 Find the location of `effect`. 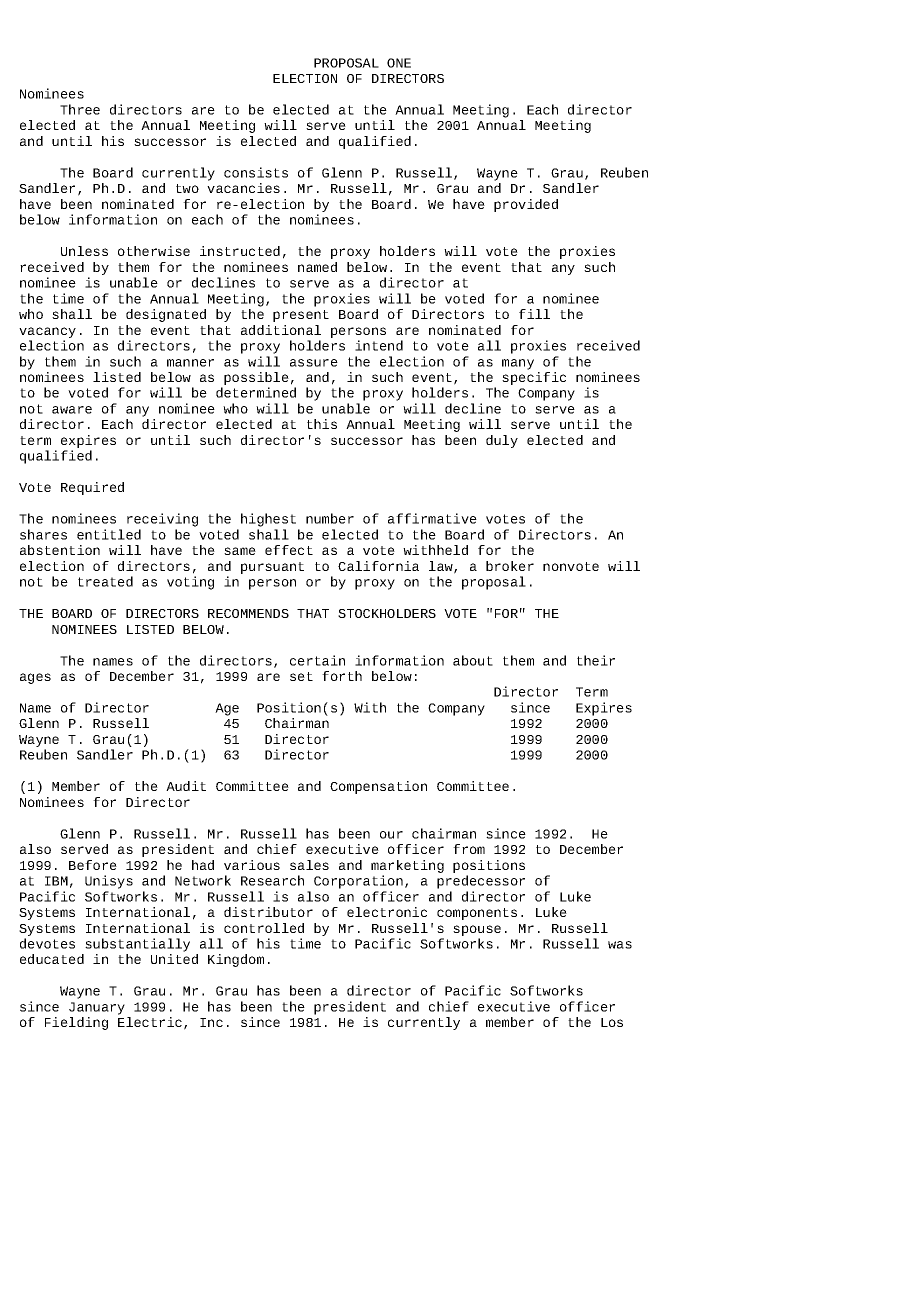

effect is located at coordinates (289, 550).
